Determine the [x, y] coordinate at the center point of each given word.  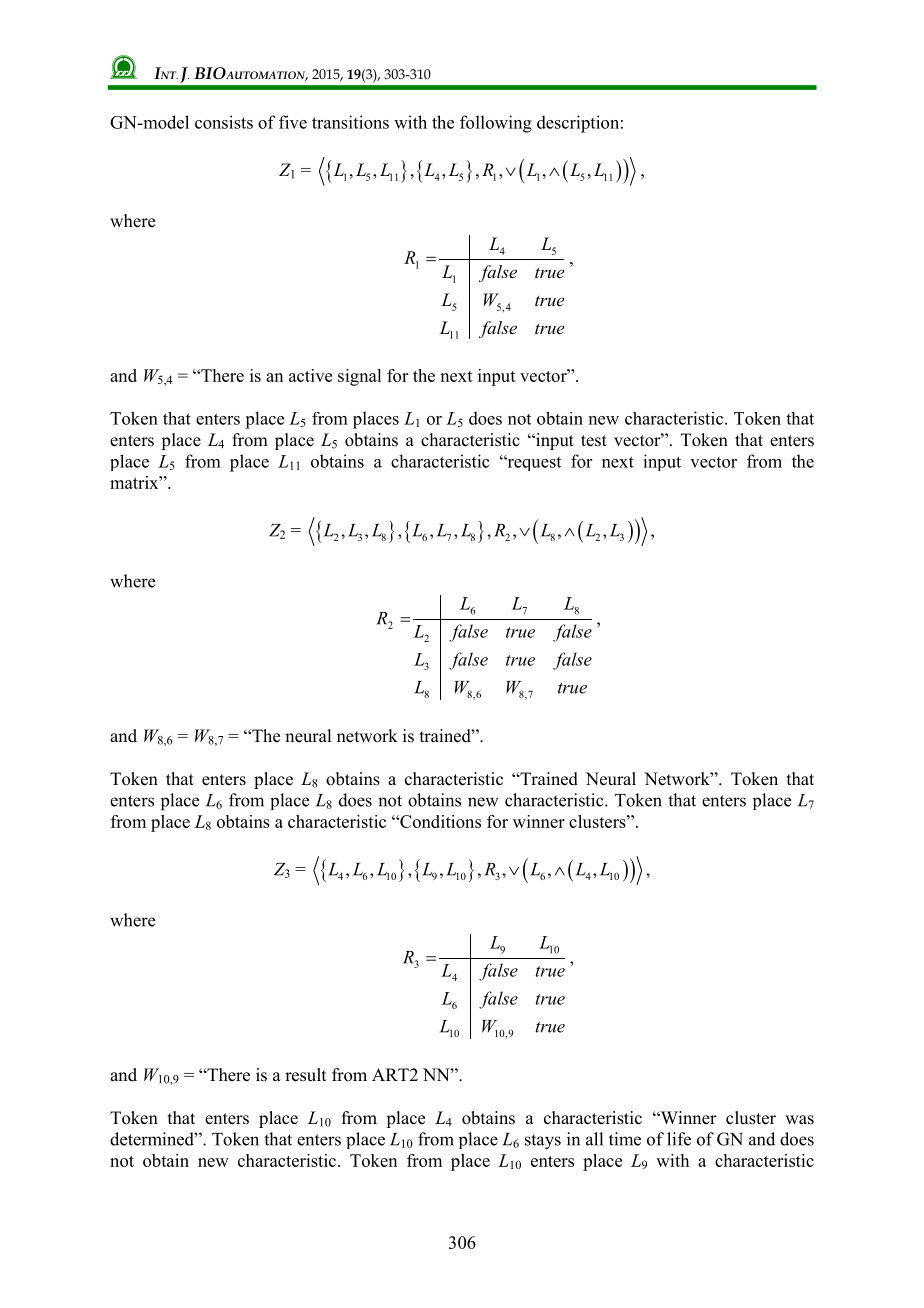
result [306, 1075]
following [496, 124]
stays [543, 1142]
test [594, 441]
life [679, 1139]
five [293, 122]
